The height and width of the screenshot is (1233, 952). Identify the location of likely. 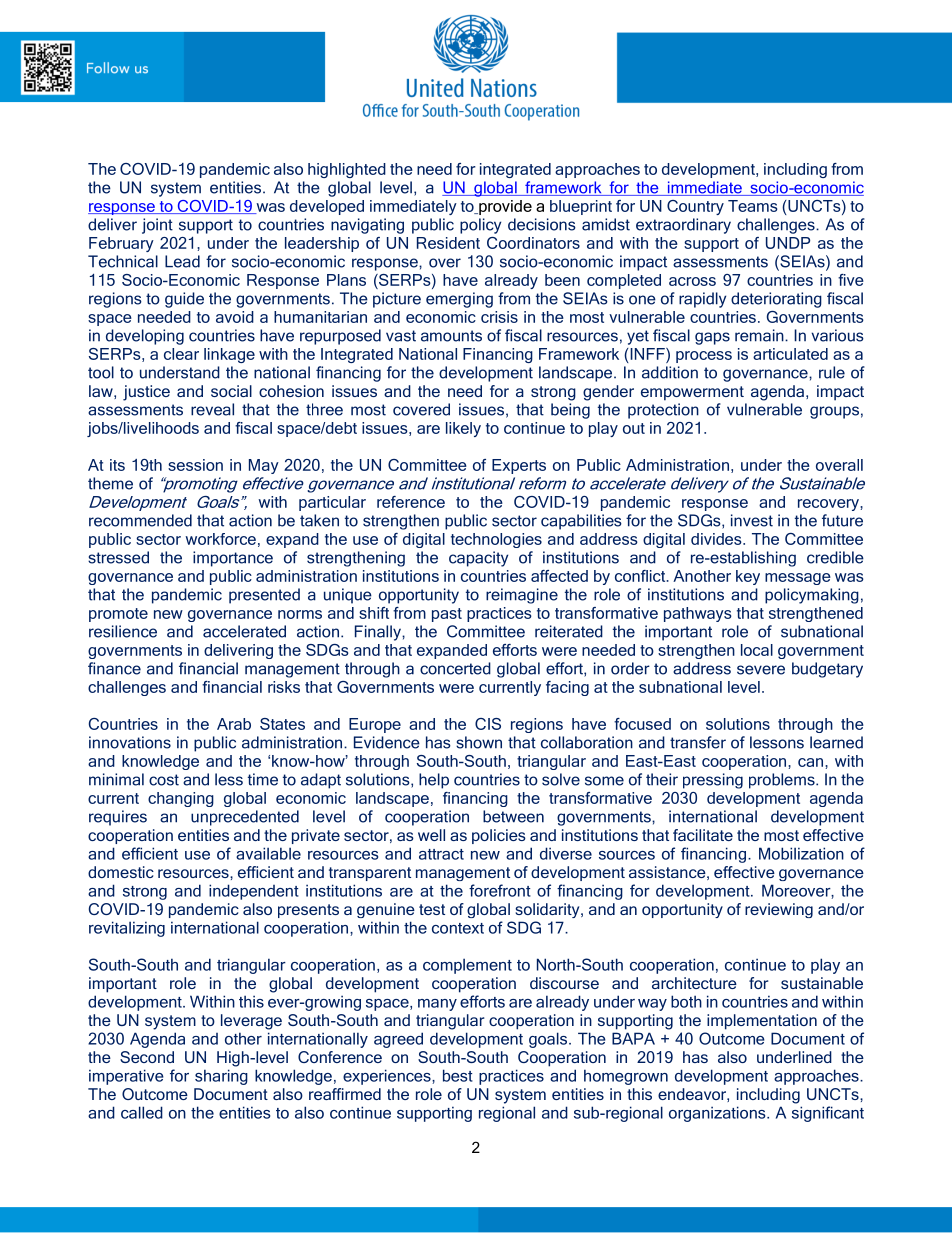
(463, 429).
